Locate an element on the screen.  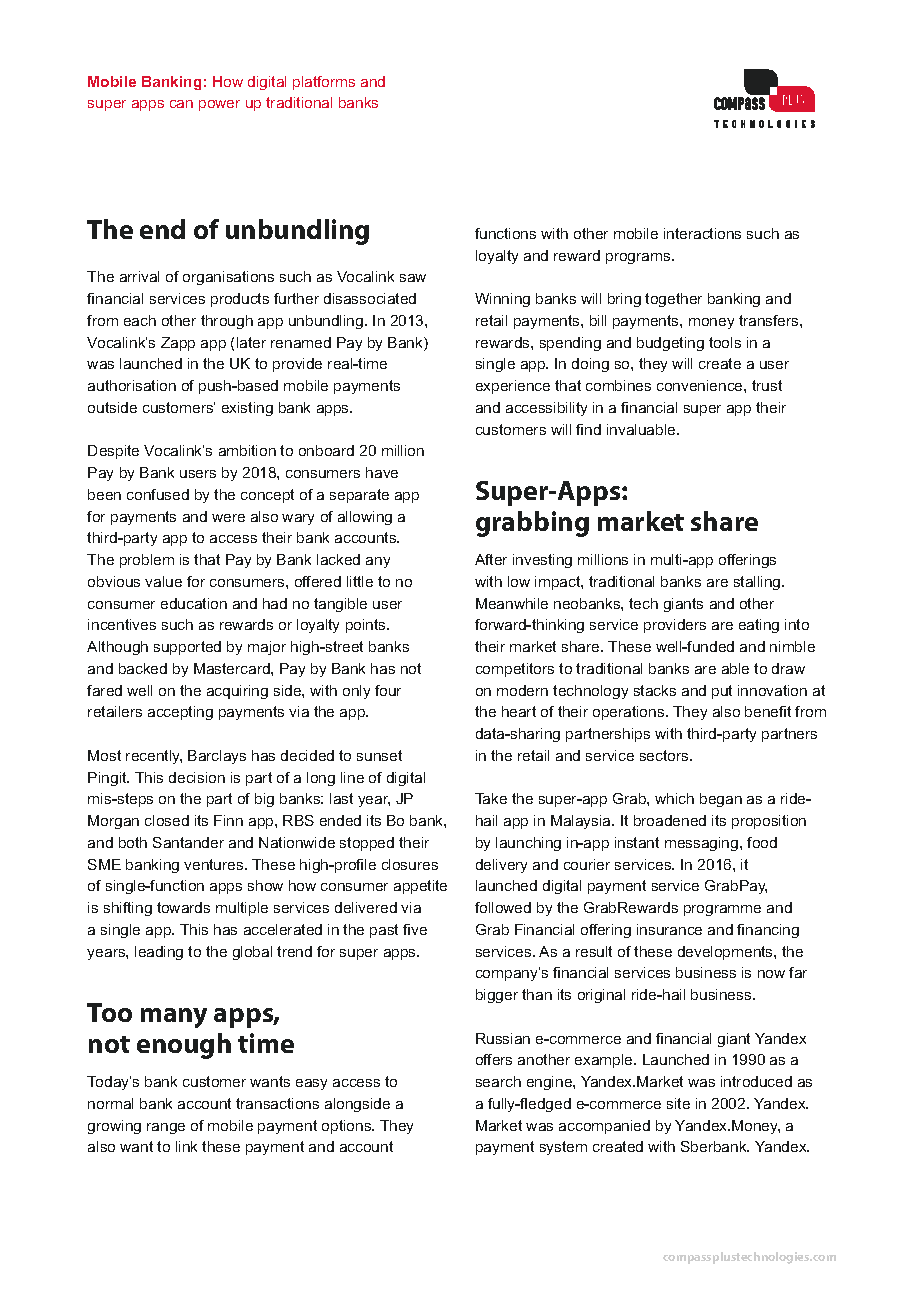
can is located at coordinates (181, 104).
